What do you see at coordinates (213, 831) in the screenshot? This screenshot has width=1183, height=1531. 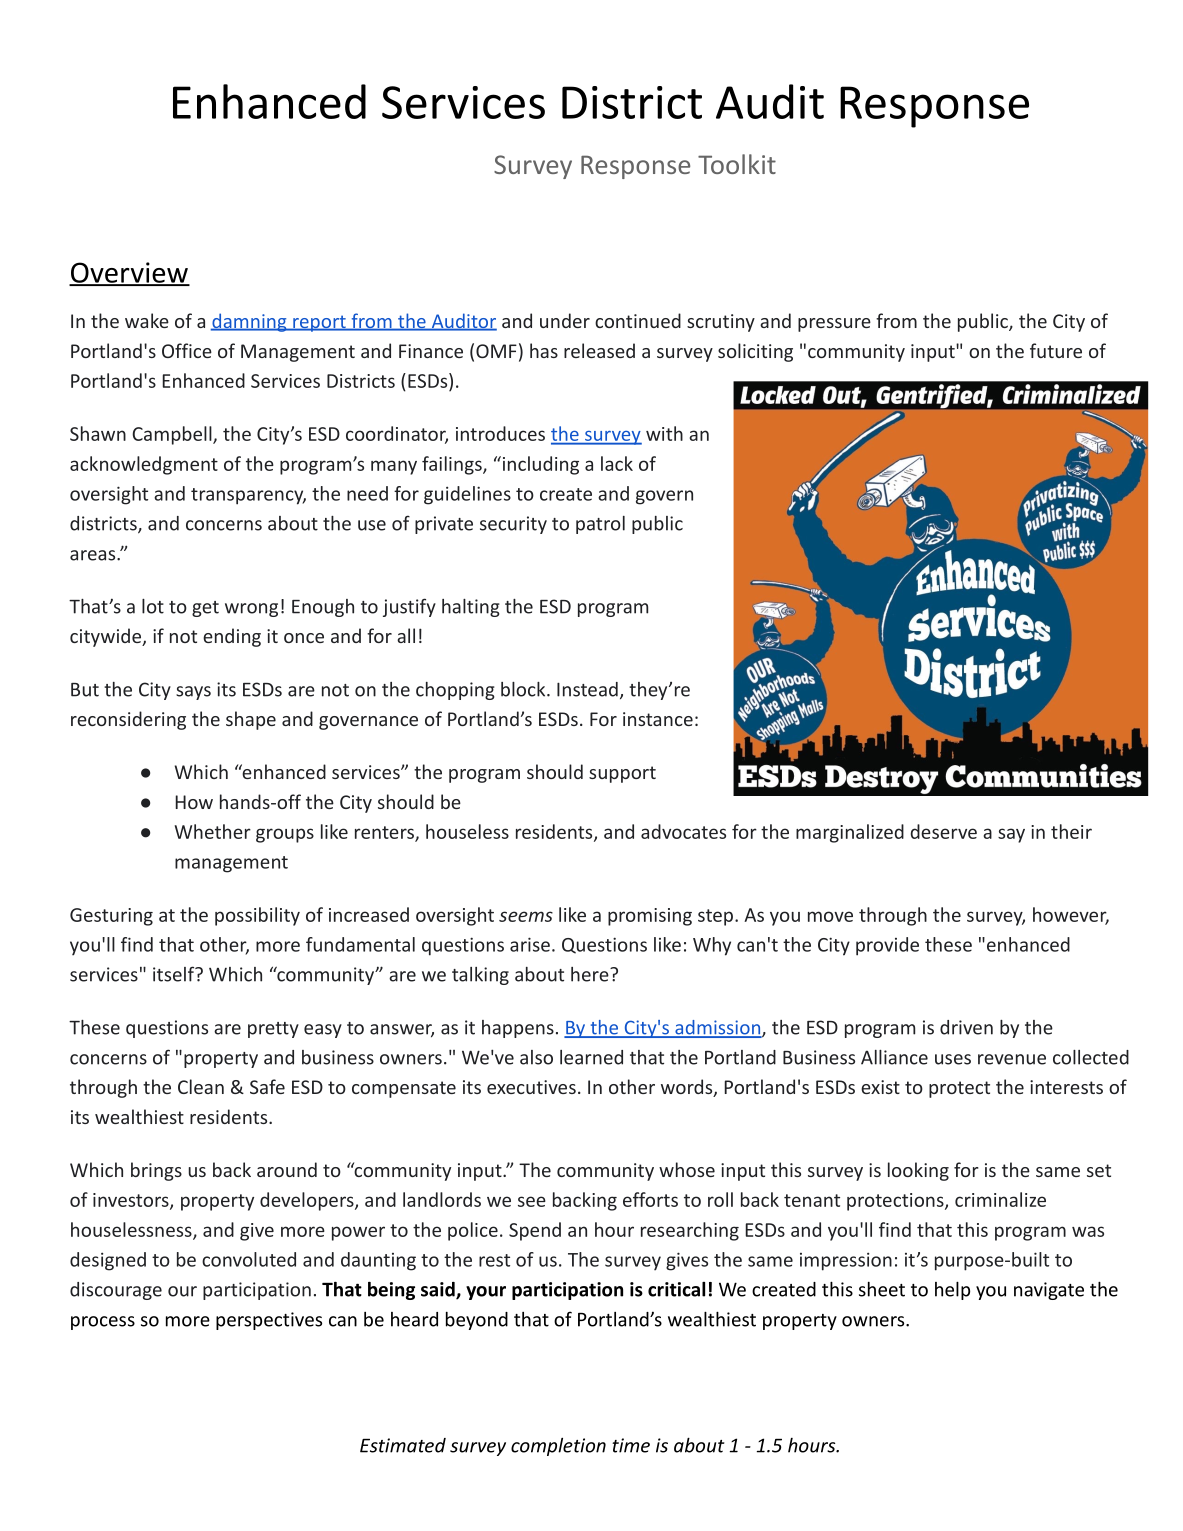 I see `Whether` at bounding box center [213, 831].
